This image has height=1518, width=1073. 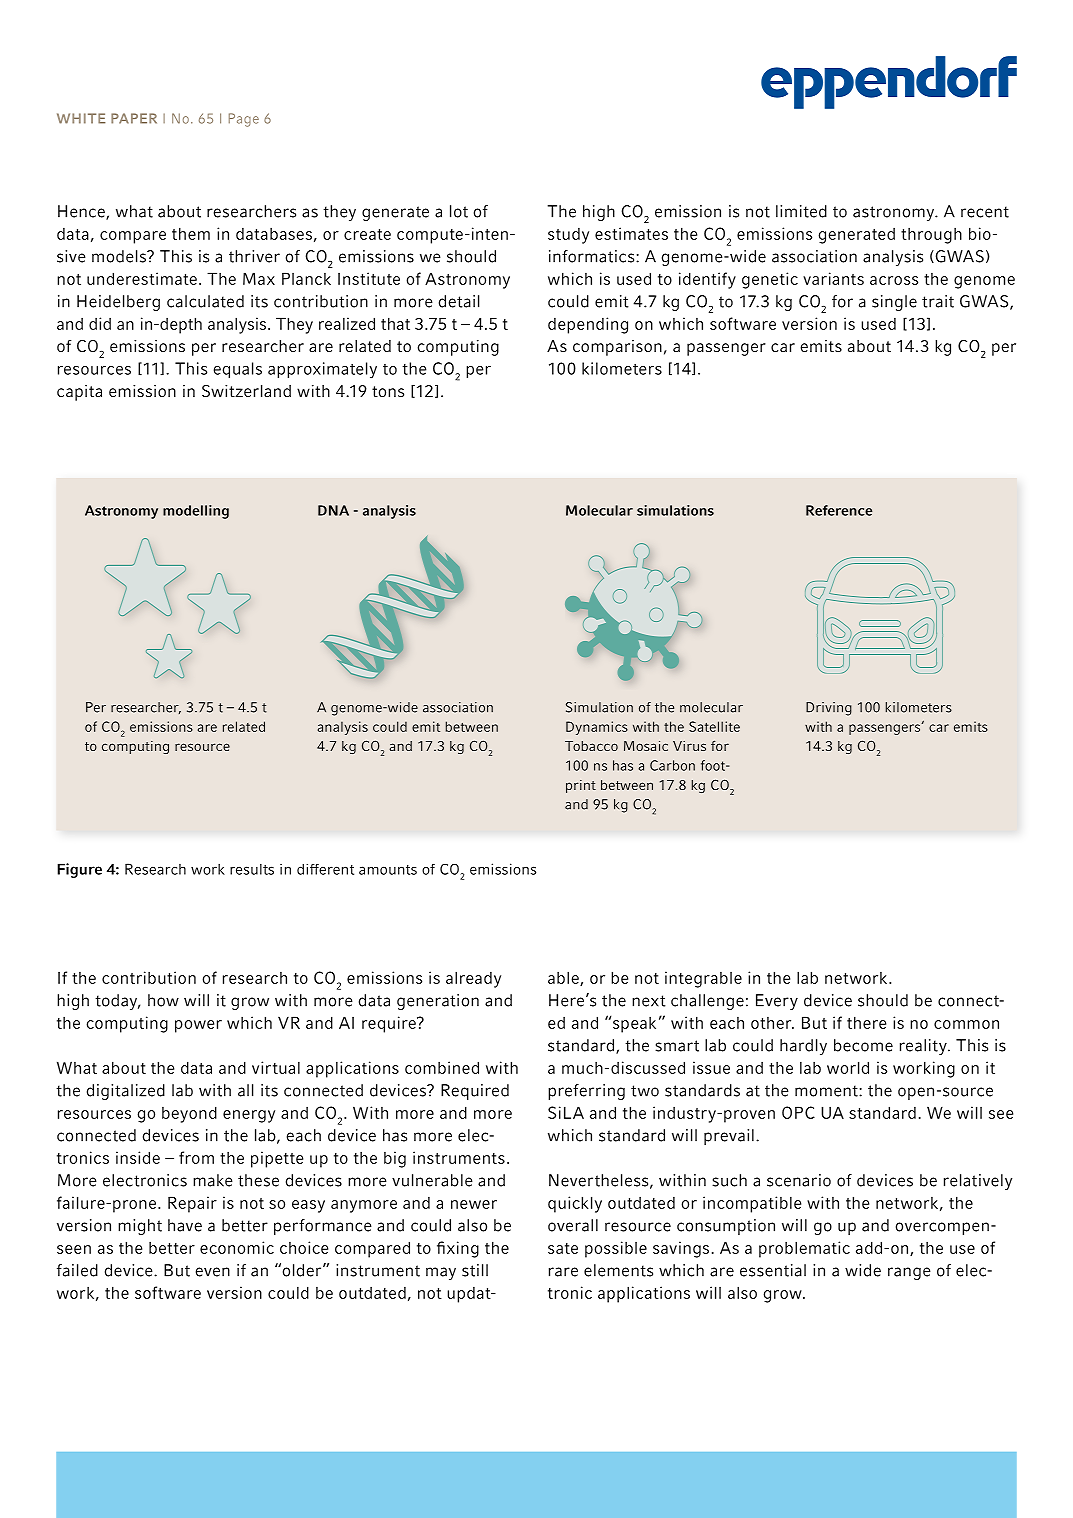 I want to click on lot, so click(x=459, y=211).
